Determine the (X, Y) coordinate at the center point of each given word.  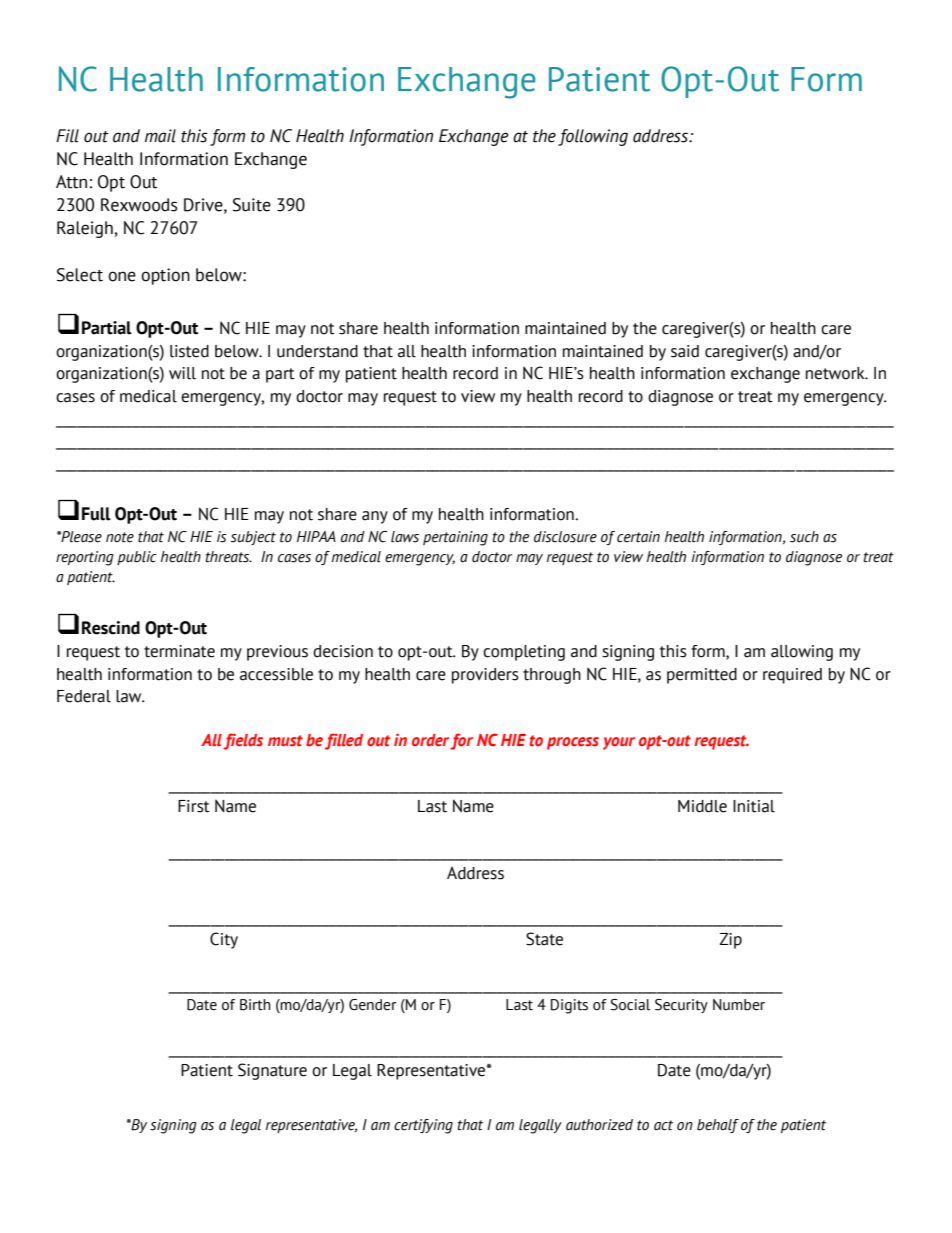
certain (638, 537)
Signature (272, 1071)
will (182, 373)
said (685, 351)
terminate (179, 651)
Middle (702, 806)
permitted (702, 676)
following (593, 137)
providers (485, 676)
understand (317, 351)
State (544, 939)
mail (160, 136)
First (194, 806)
